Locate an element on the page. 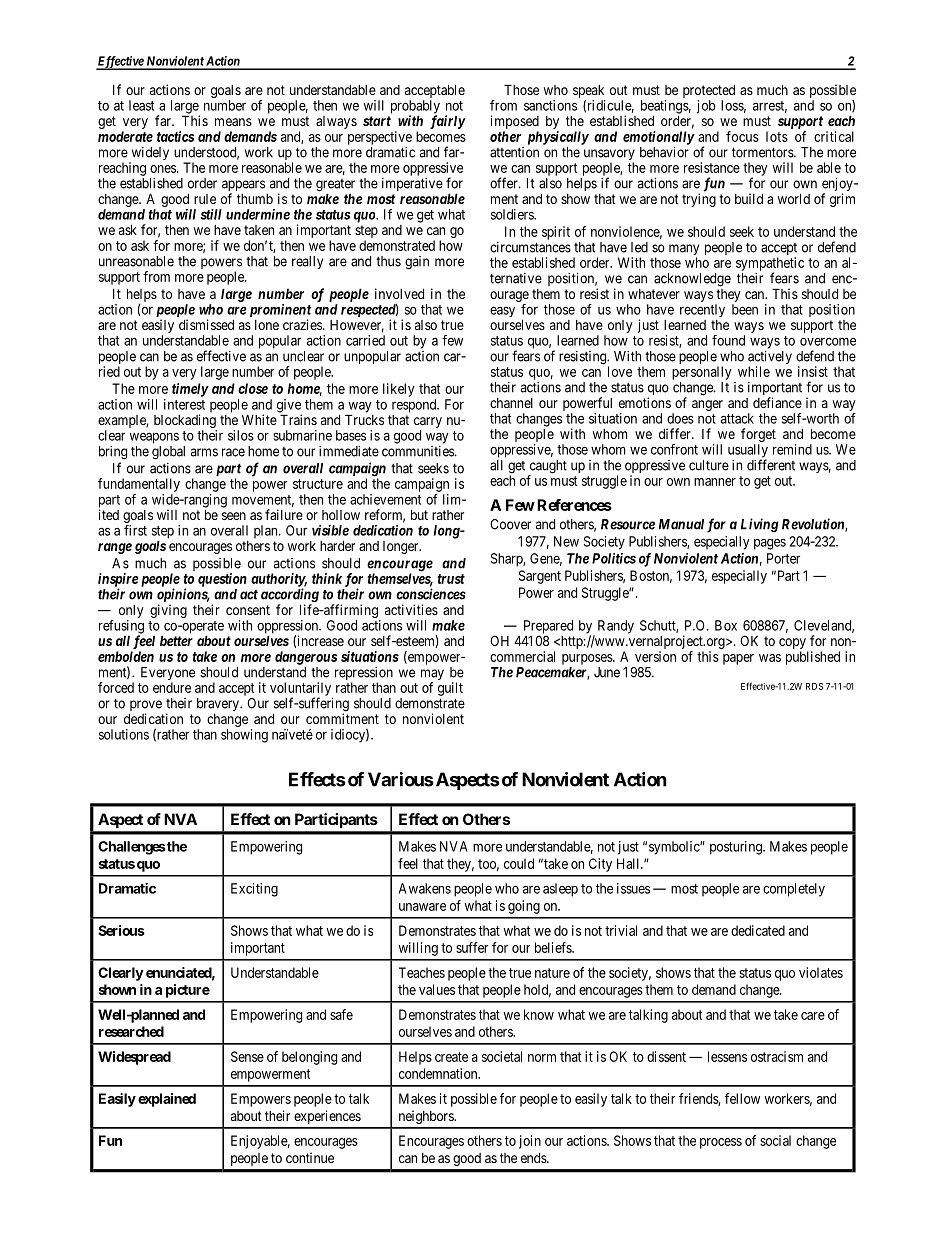 The image size is (952, 1233). social is located at coordinates (775, 1140).
